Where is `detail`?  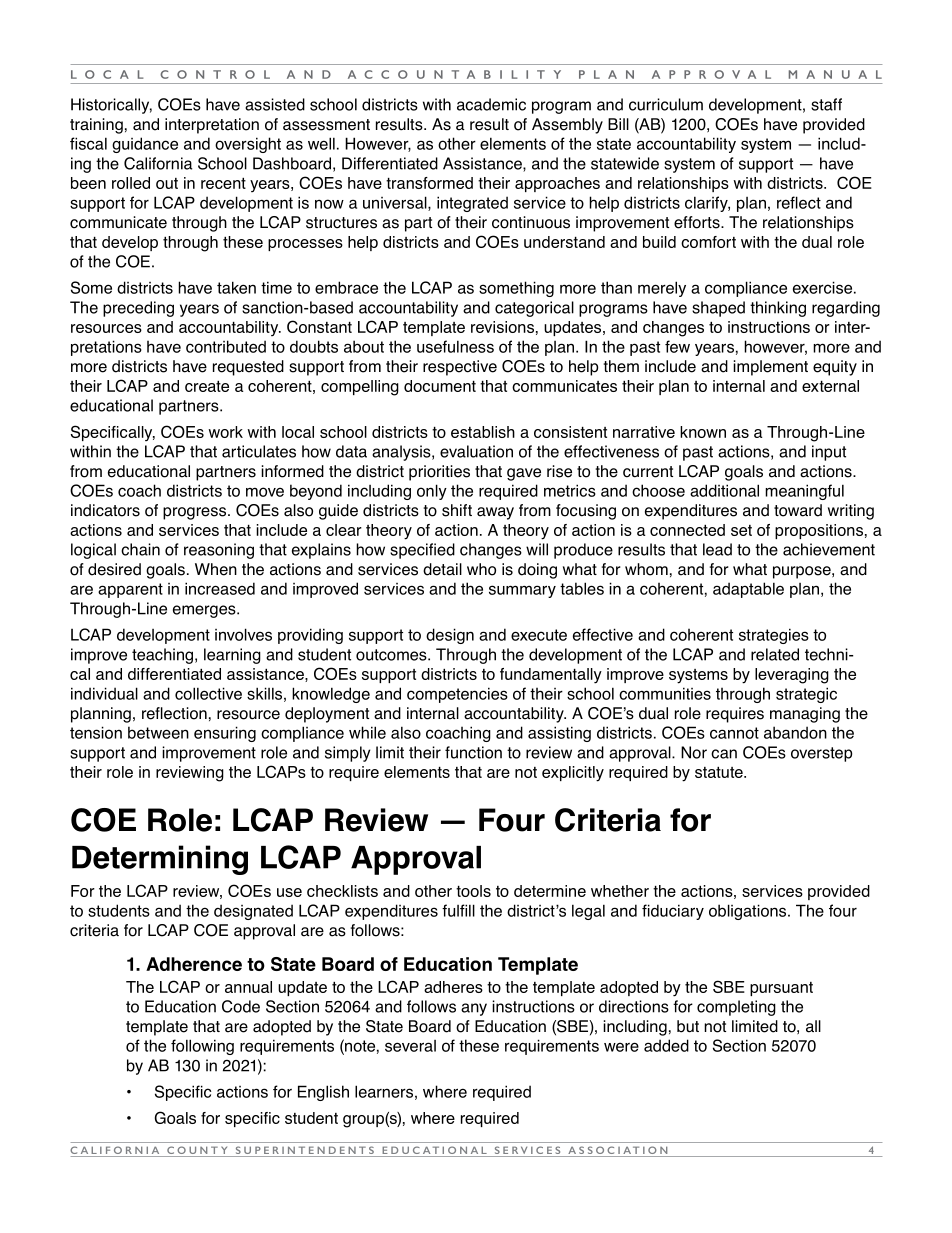 detail is located at coordinates (442, 569).
